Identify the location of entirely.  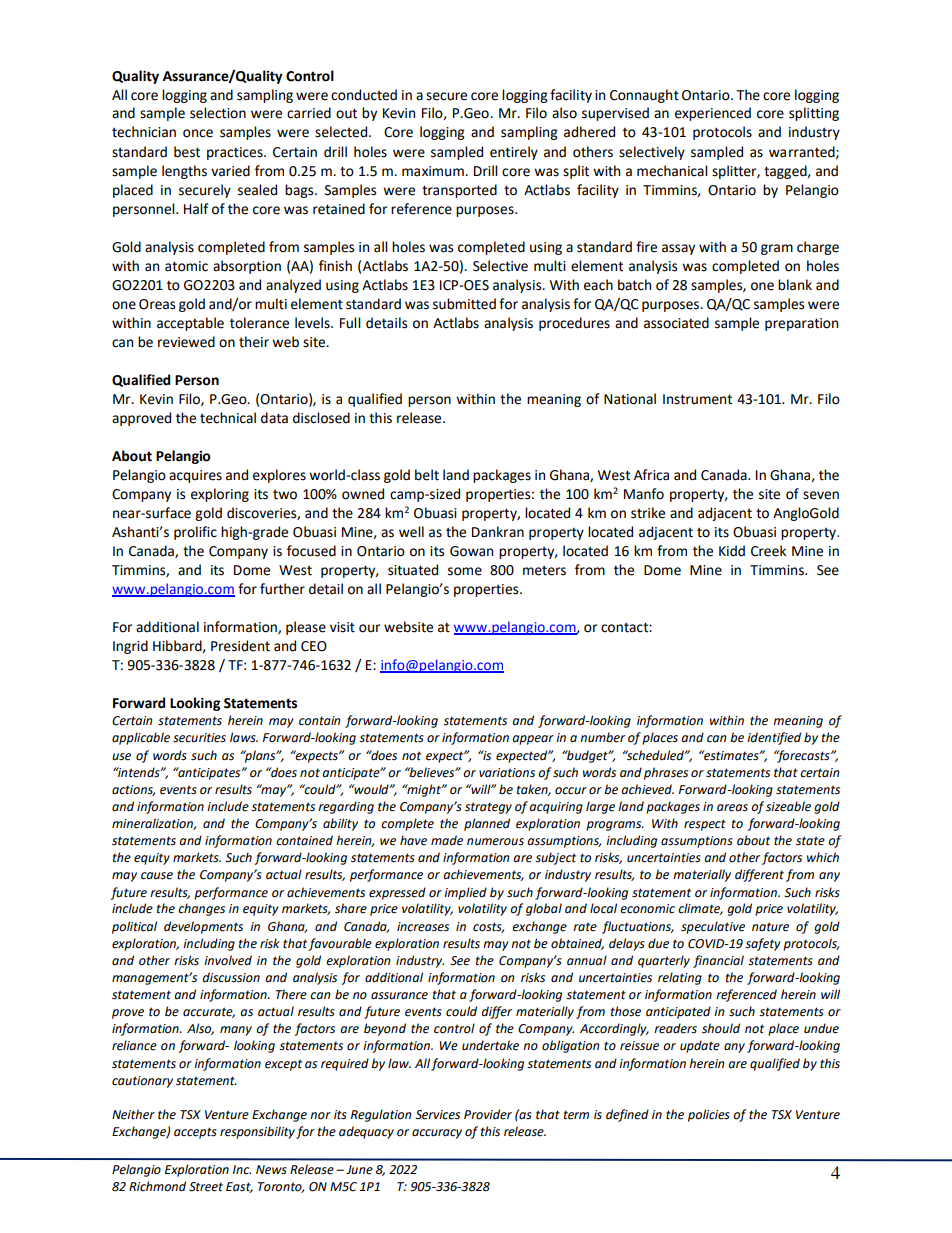
(514, 153).
